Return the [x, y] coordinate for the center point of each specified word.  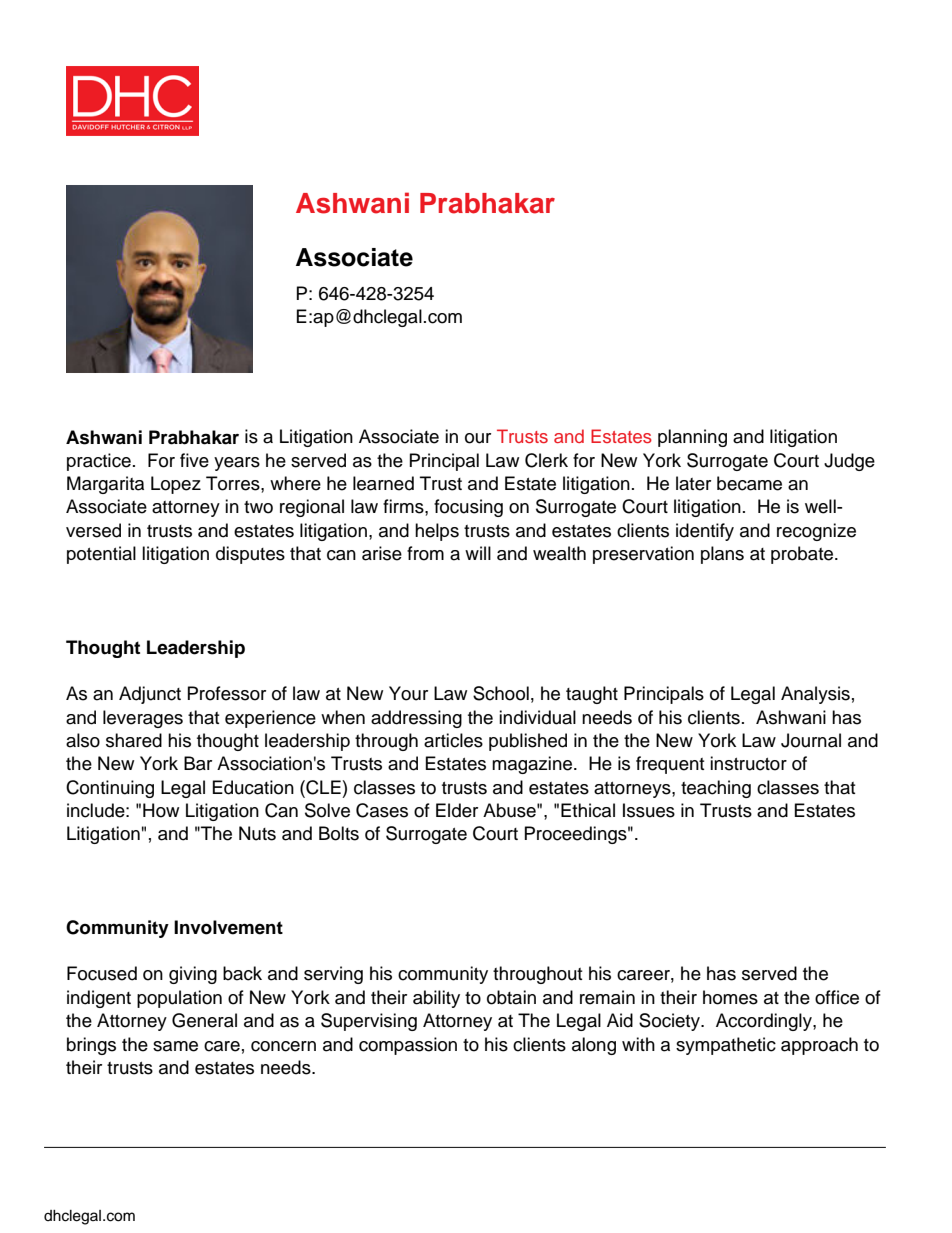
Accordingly [765, 1022]
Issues [649, 810]
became [749, 483]
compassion [408, 1046]
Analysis [815, 695]
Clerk [546, 460]
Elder [457, 810]
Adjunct [150, 695]
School [501, 693]
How [161, 810]
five [194, 460]
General [204, 1020]
